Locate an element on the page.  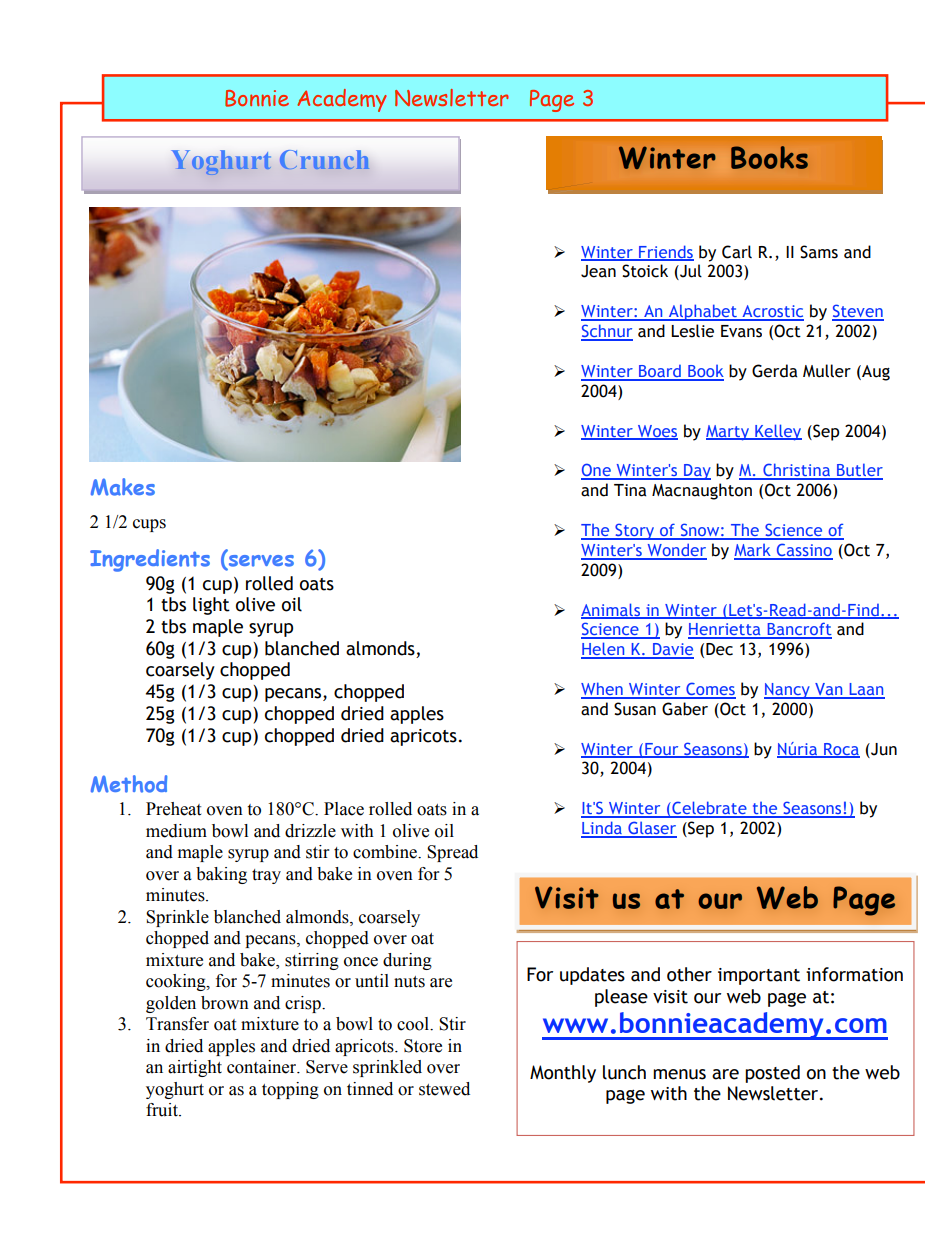
Nancy is located at coordinates (788, 691).
